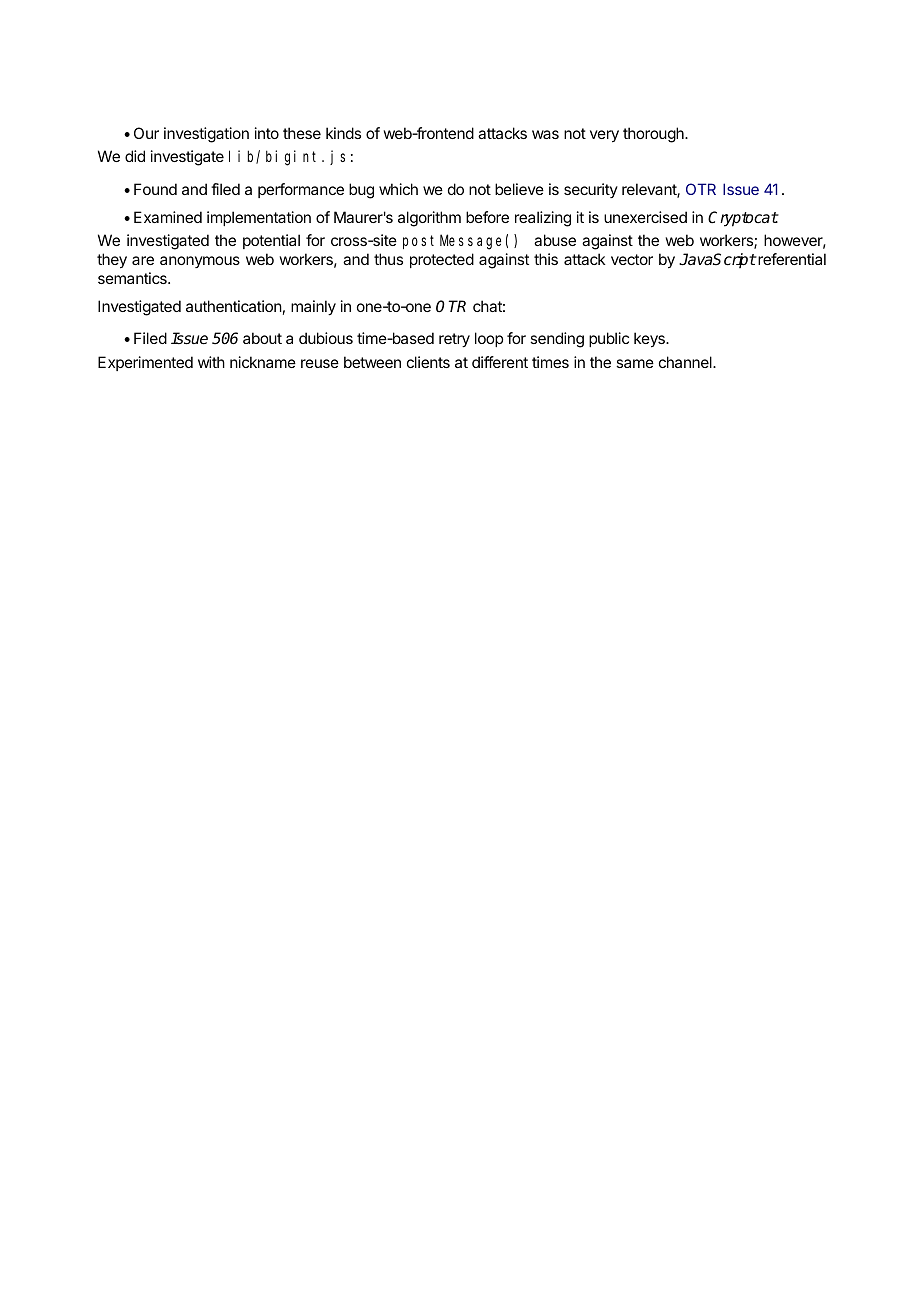 Image resolution: width=924 pixels, height=1308 pixels. I want to click on channel, so click(686, 362).
